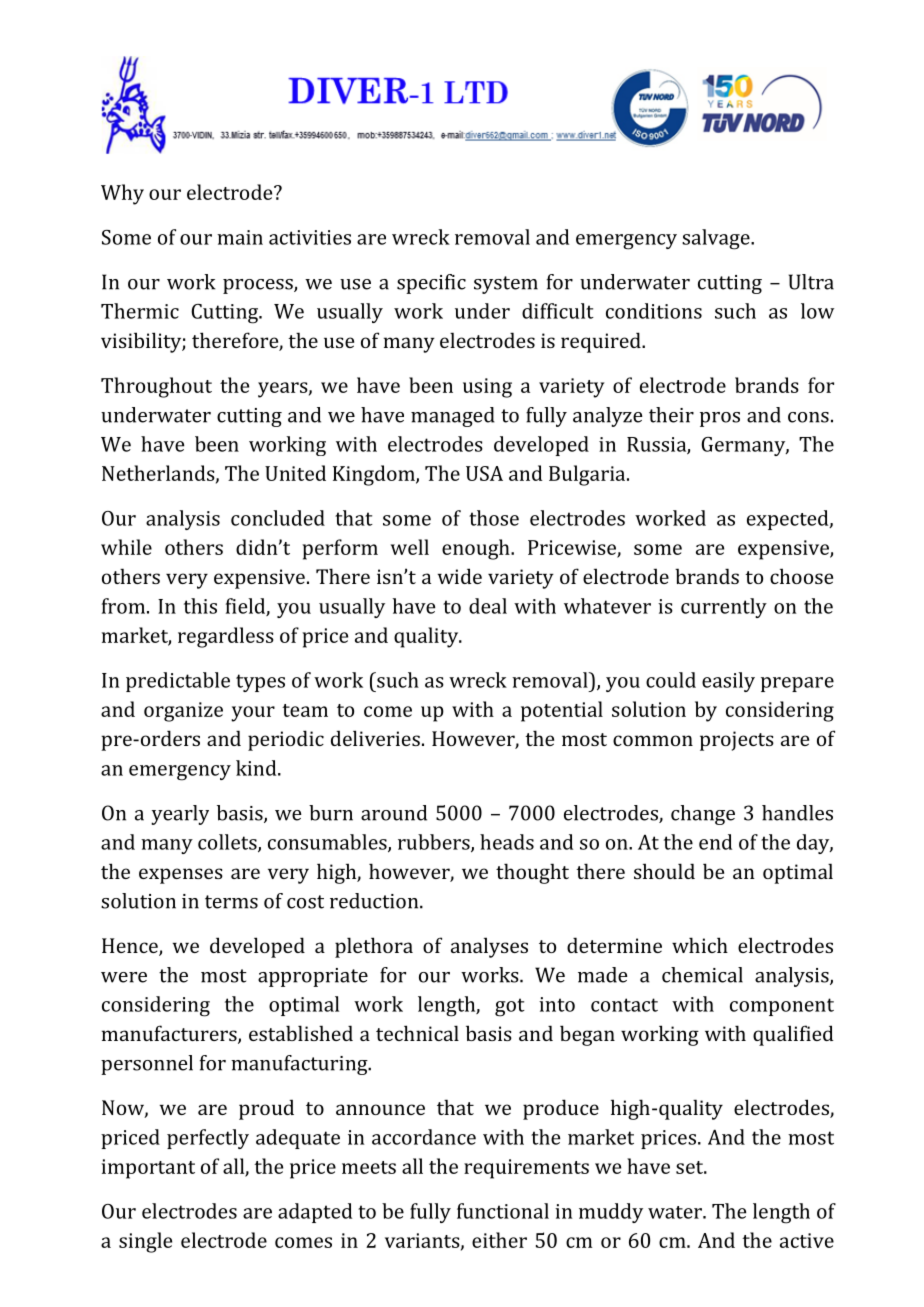 This page has height=1307, width=924. I want to click on main, so click(240, 237).
